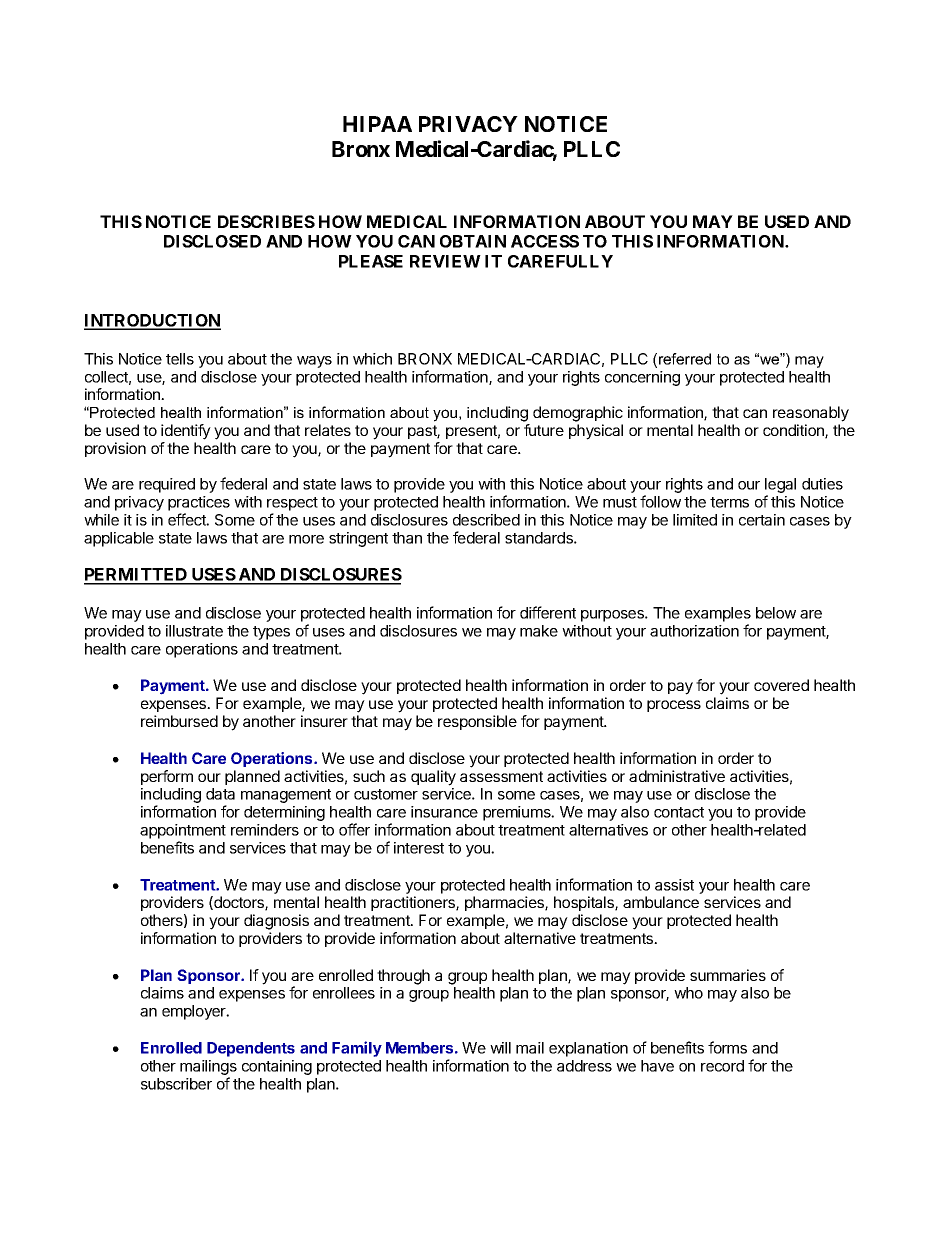 Image resolution: width=952 pixels, height=1233 pixels. I want to click on will, so click(500, 1048).
